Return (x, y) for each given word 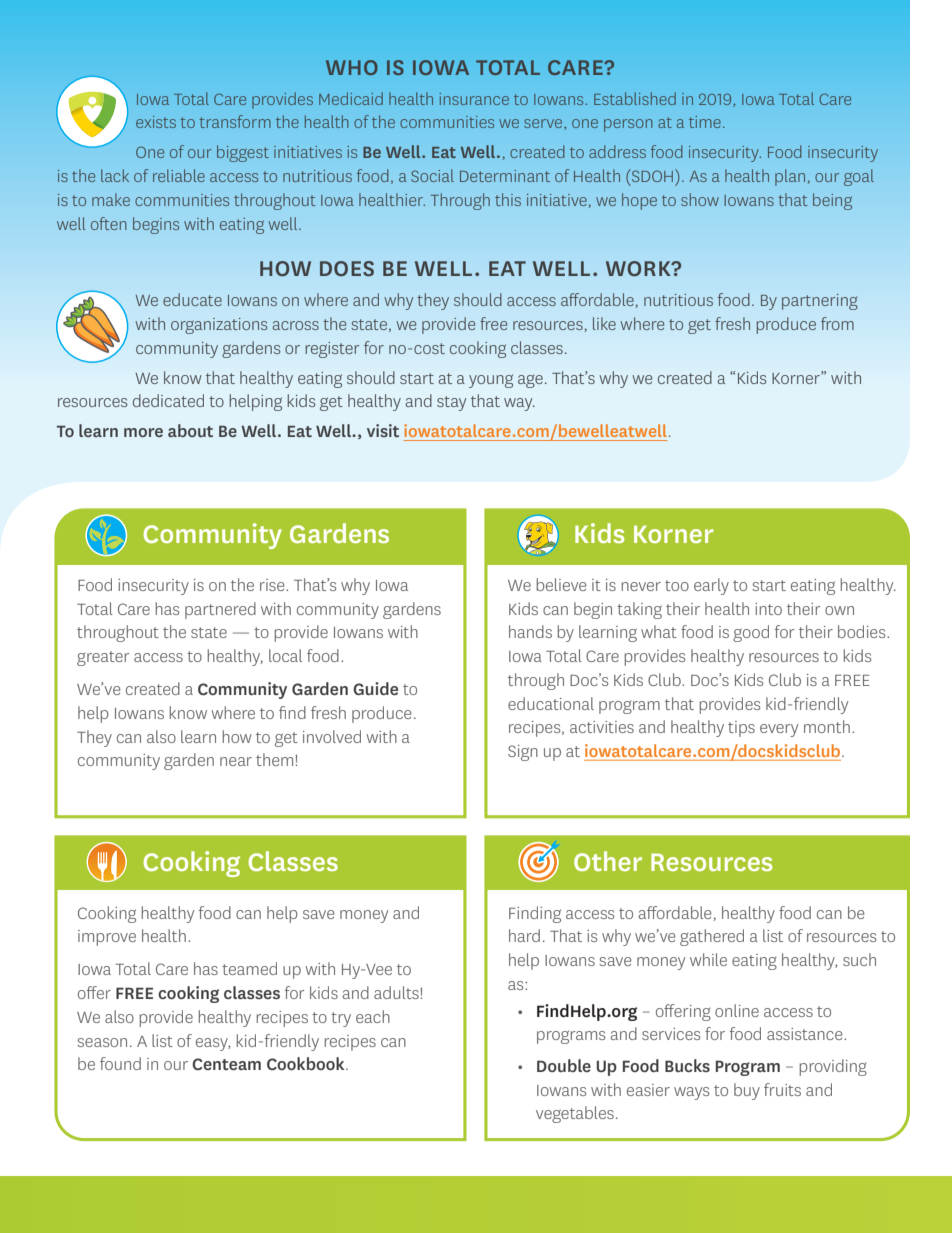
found (120, 1063)
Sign (523, 753)
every (779, 730)
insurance (474, 99)
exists (156, 122)
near (236, 761)
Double (564, 1065)
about (190, 430)
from (837, 323)
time (705, 122)
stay (451, 403)
